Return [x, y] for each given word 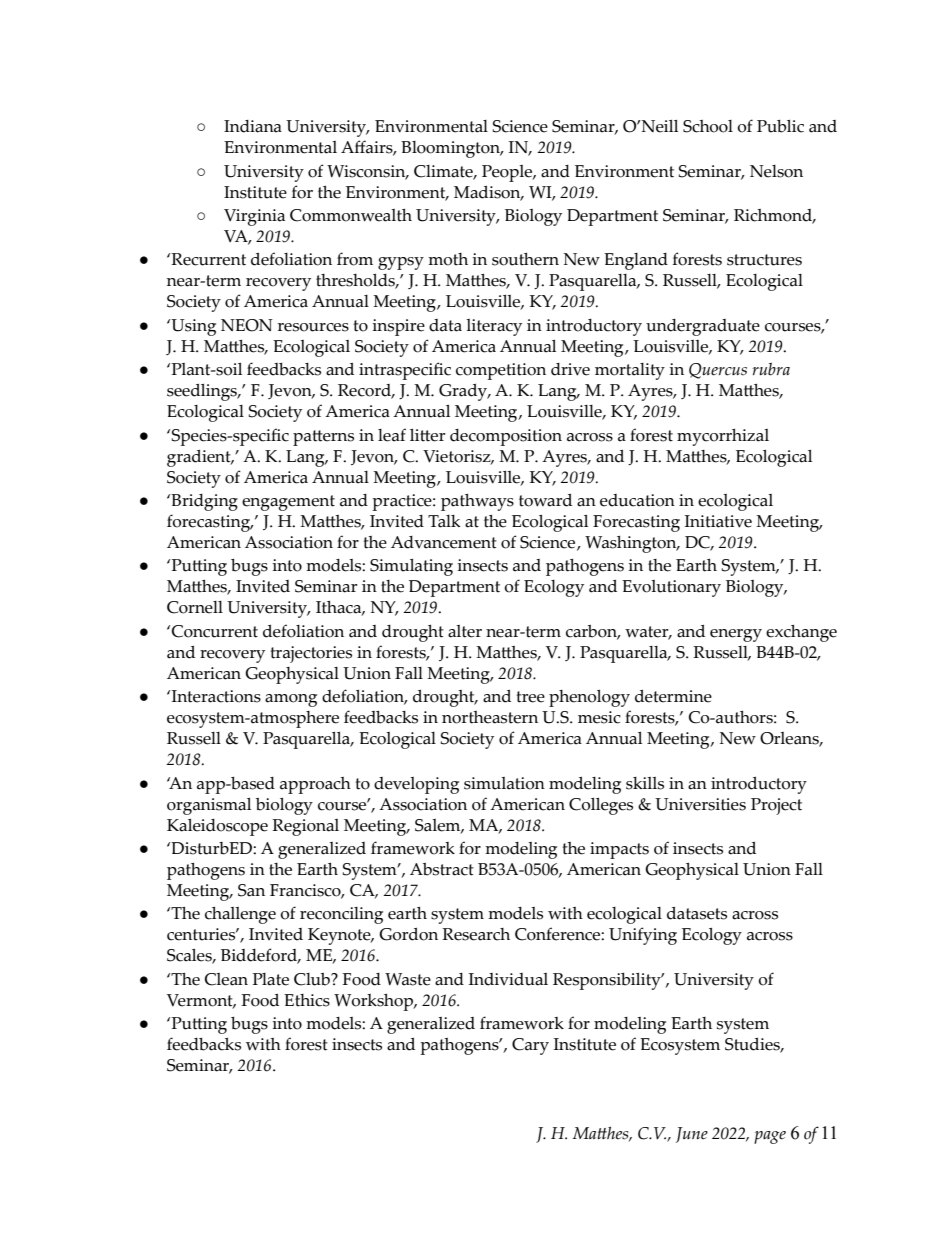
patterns [323, 438]
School [708, 126]
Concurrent [215, 631]
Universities [700, 804]
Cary [530, 1046]
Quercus [718, 371]
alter [465, 631]
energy [736, 635]
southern [525, 259]
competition [501, 371]
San [251, 890]
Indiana [253, 126]
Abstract [442, 869]
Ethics [307, 1000]
